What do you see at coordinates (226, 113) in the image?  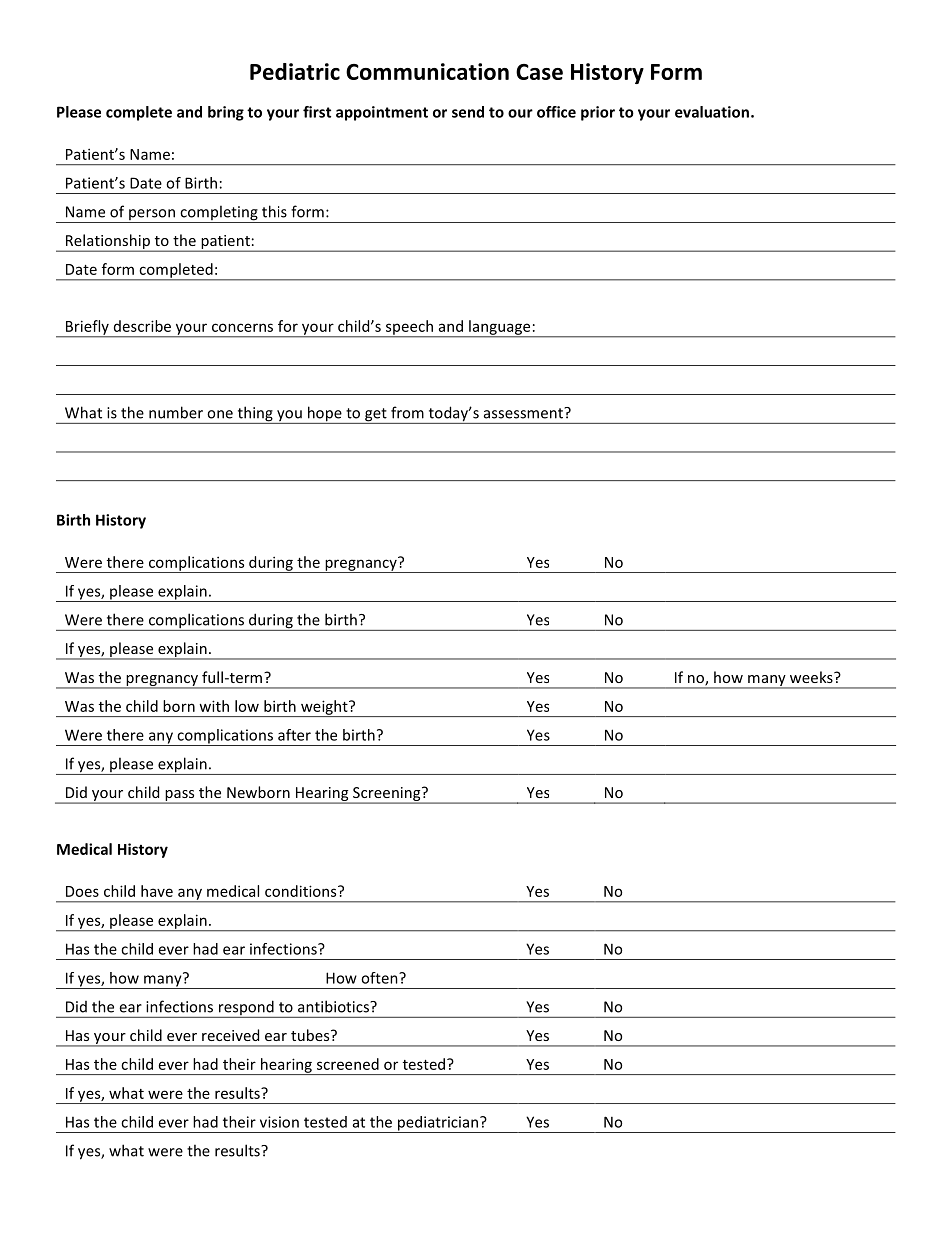 I see `bring` at bounding box center [226, 113].
